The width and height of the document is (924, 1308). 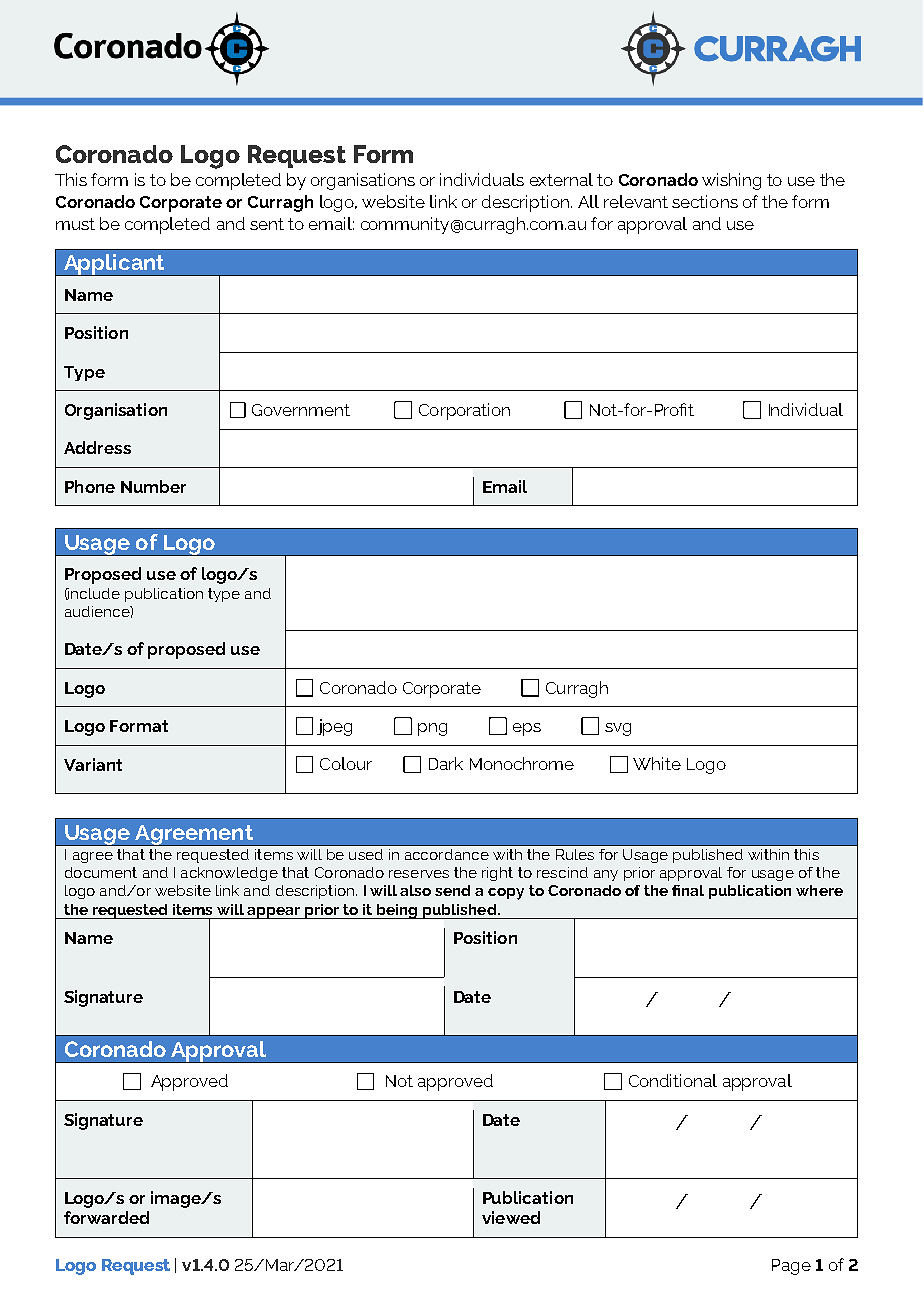 I want to click on png, so click(x=432, y=729).
